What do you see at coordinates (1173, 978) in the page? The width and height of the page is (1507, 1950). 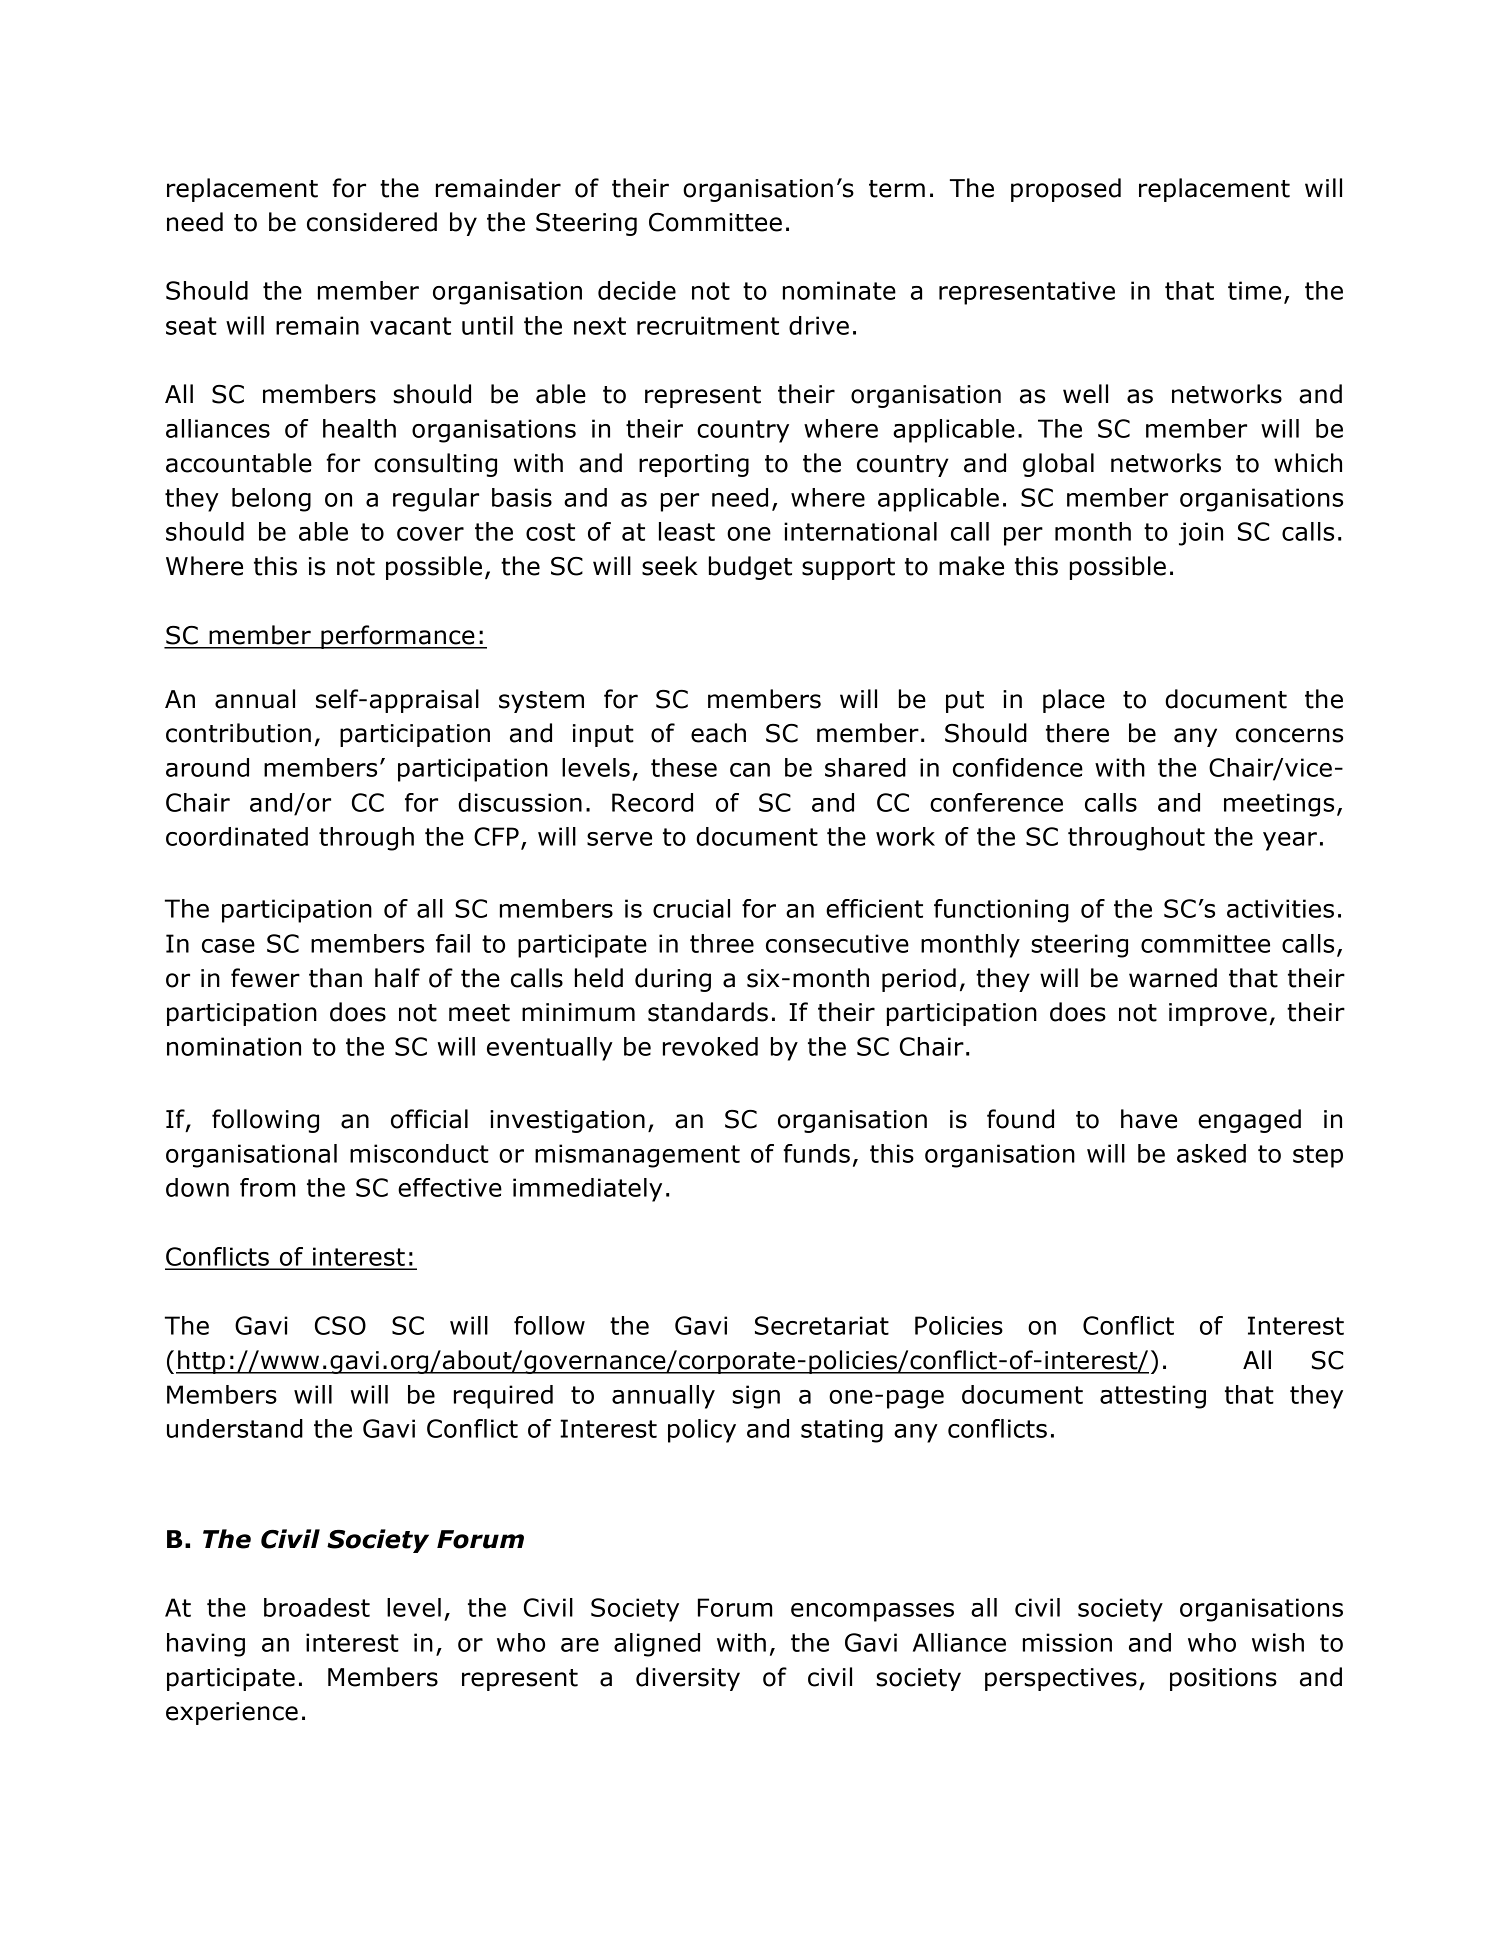 I see `warned` at bounding box center [1173, 978].
